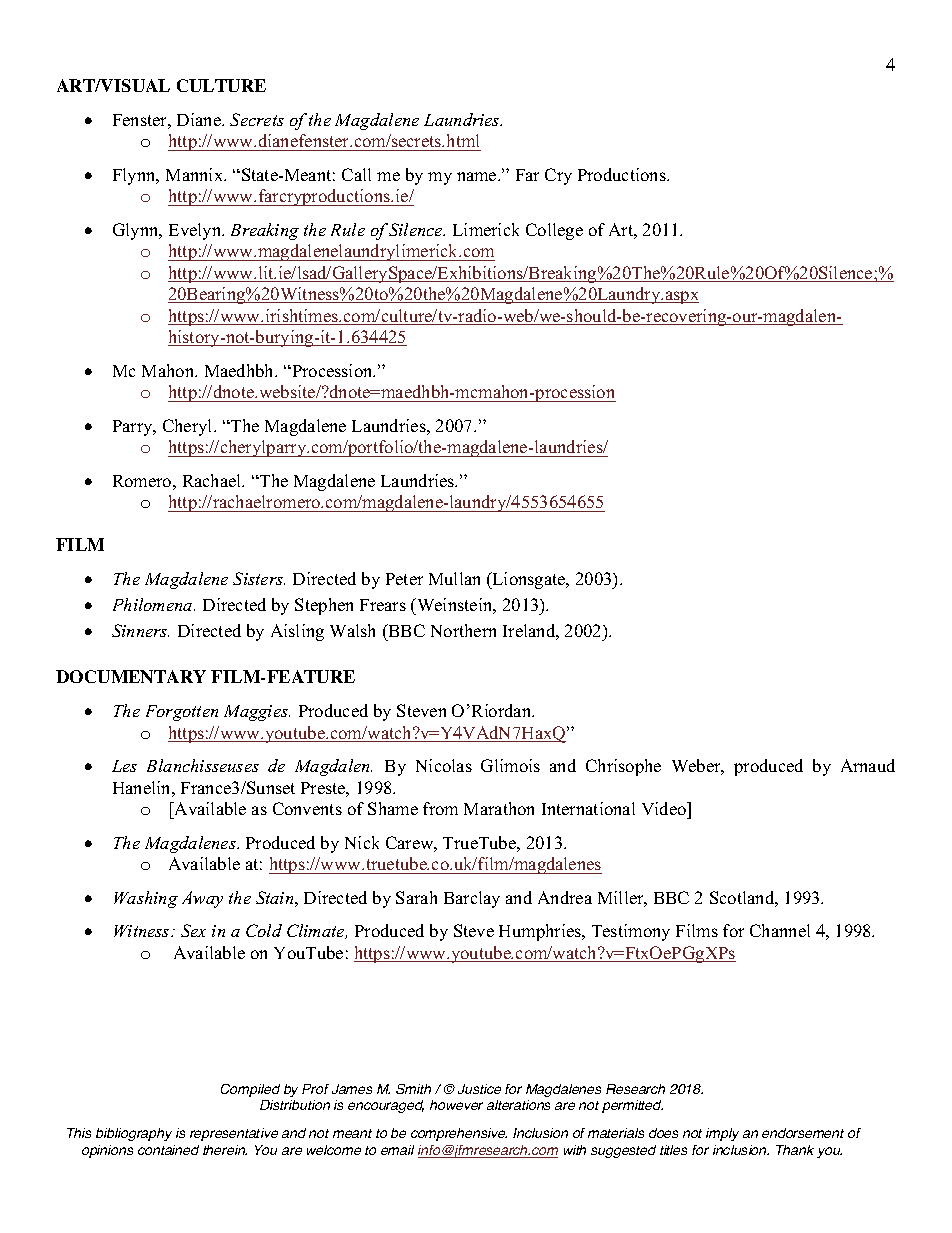  I want to click on Lionsgate, so click(529, 580).
